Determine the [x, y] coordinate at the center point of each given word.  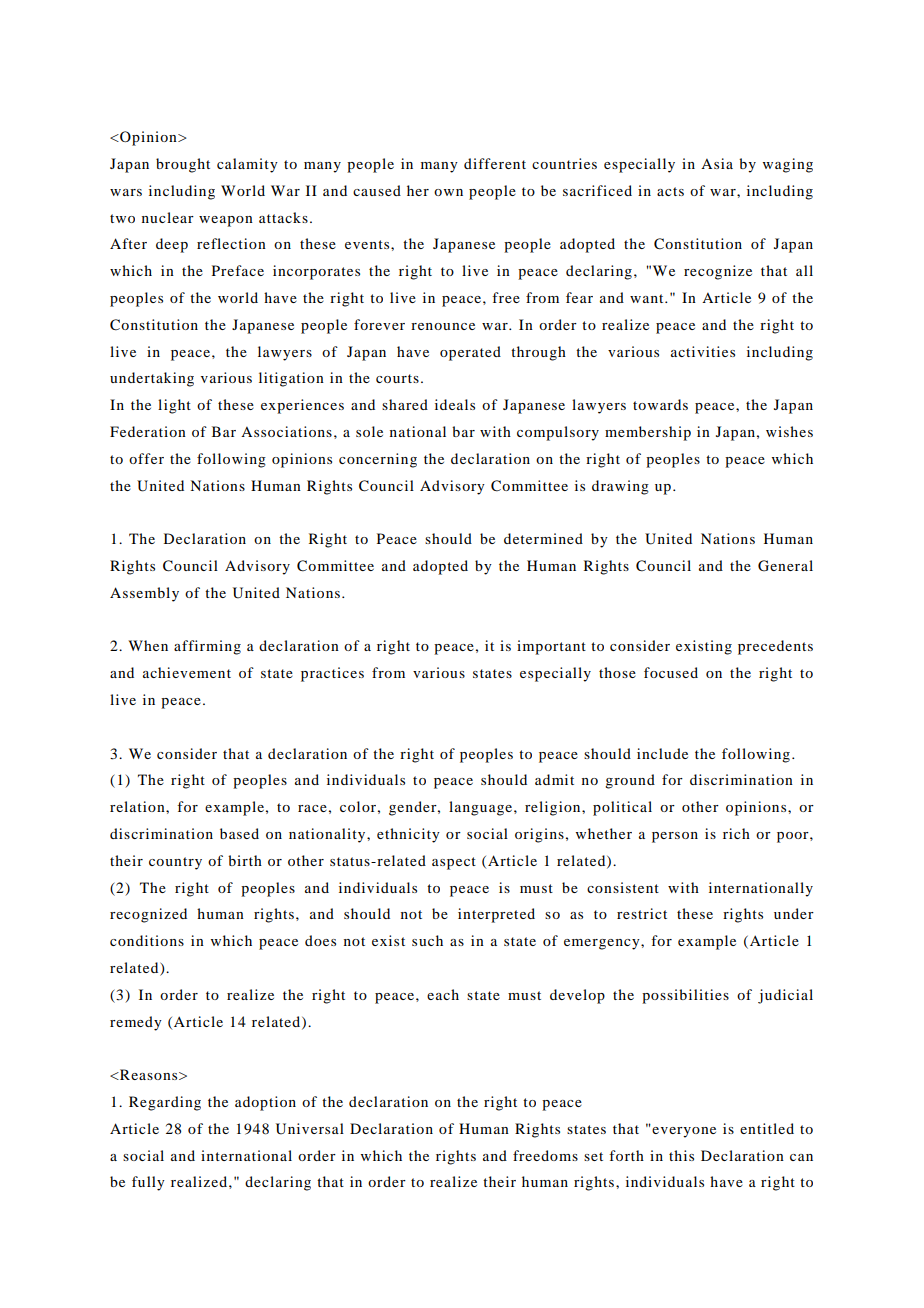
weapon [226, 221]
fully [148, 1183]
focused [671, 672]
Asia [717, 163]
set [593, 1156]
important [551, 647]
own [448, 192]
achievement [187, 672]
